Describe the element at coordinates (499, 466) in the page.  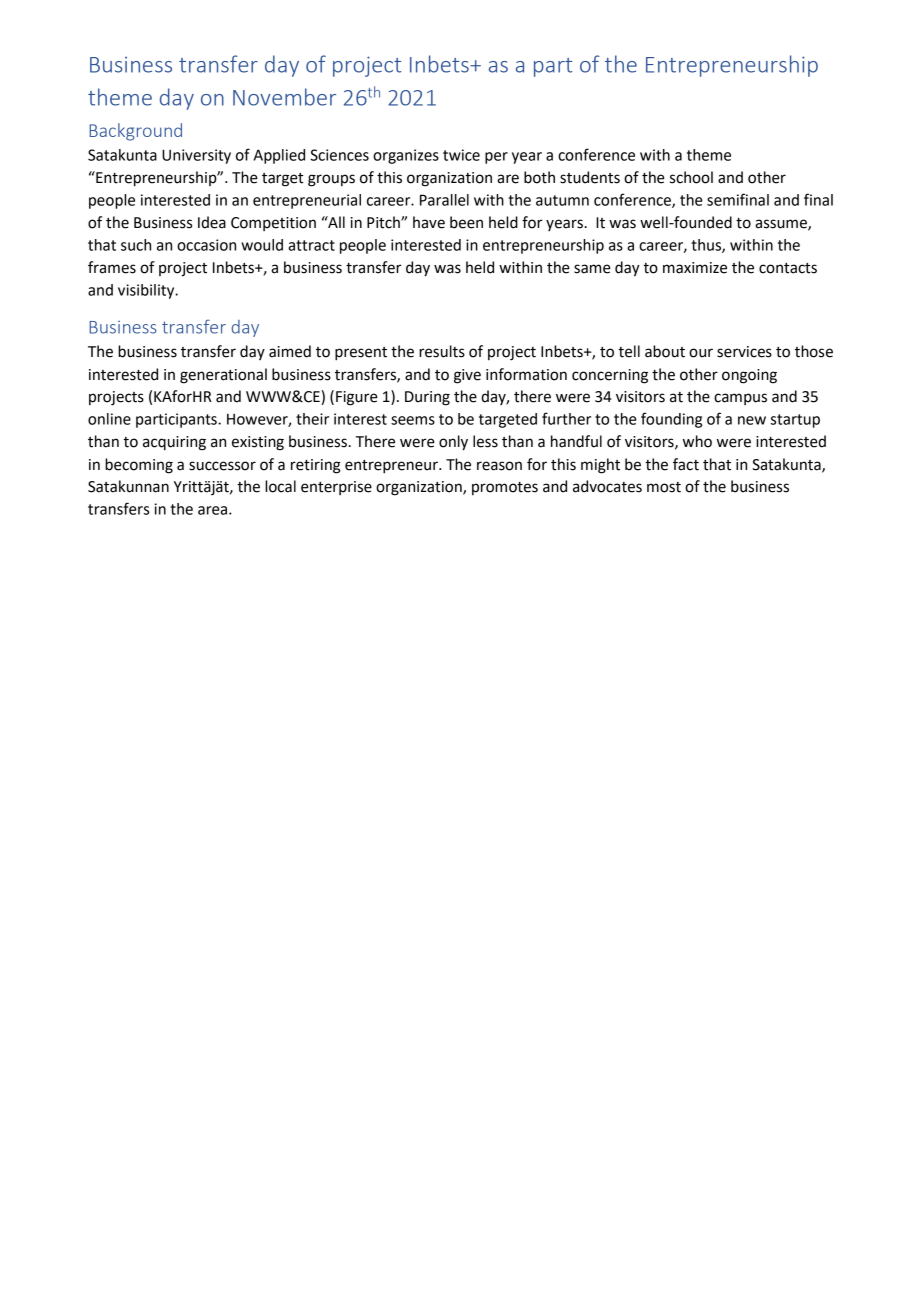
I see `reason` at that location.
